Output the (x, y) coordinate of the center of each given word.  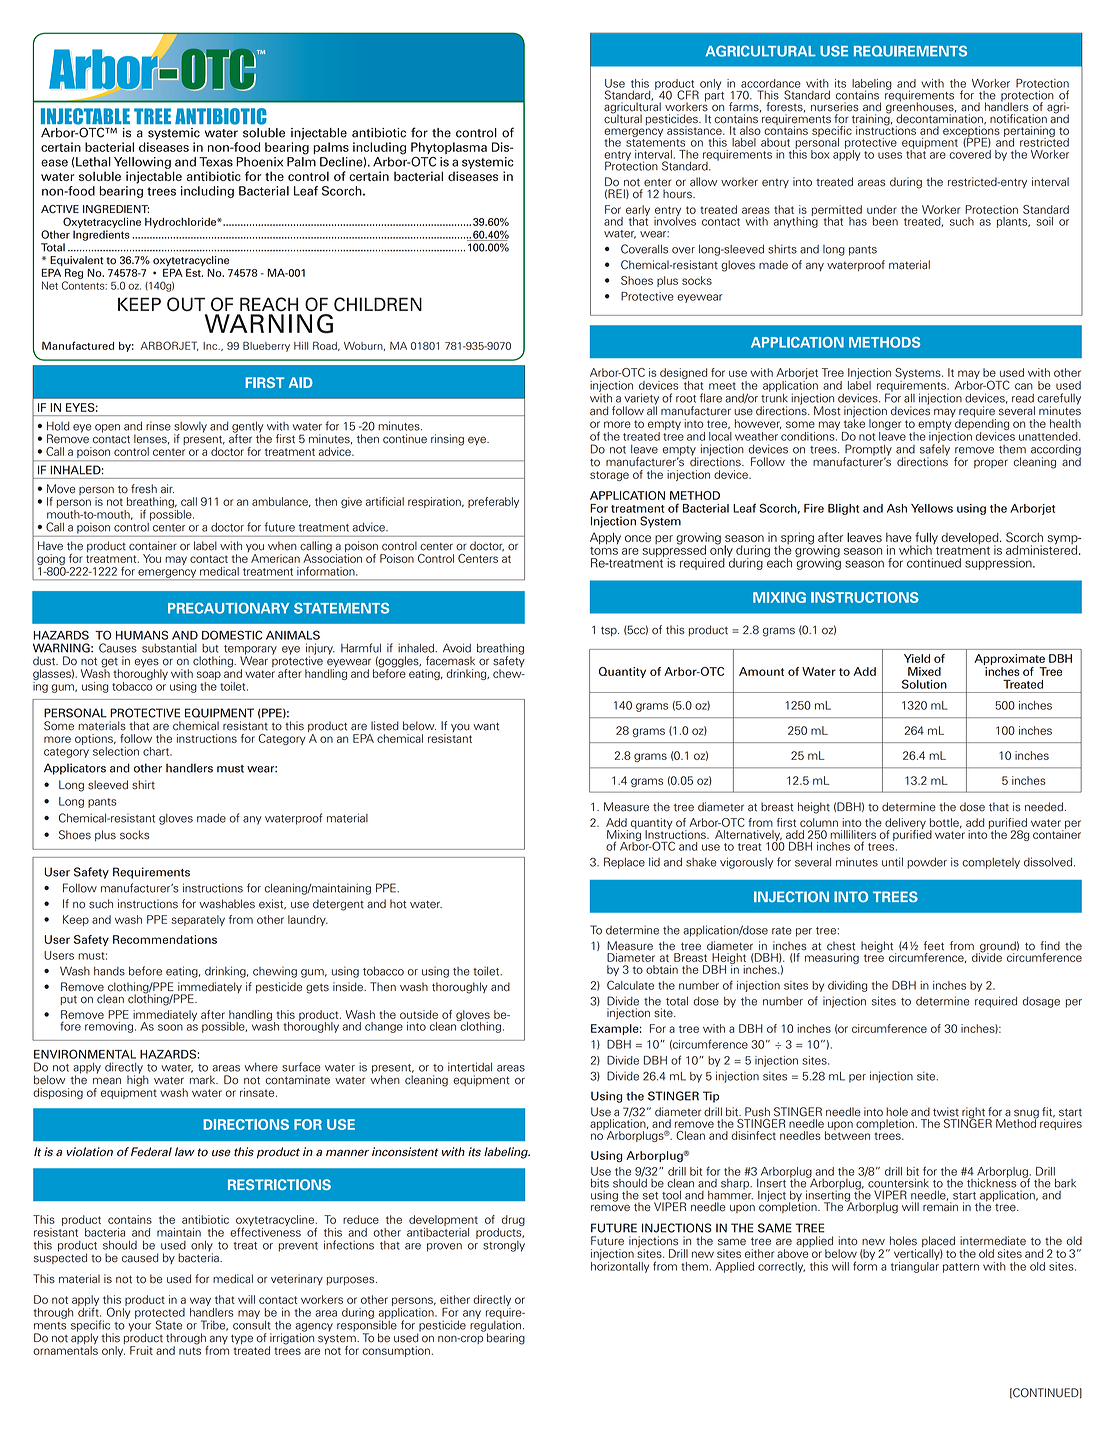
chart (157, 751)
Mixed (924, 671)
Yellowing (142, 163)
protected (160, 1314)
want (486, 726)
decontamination (940, 118)
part (714, 95)
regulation (495, 1326)
